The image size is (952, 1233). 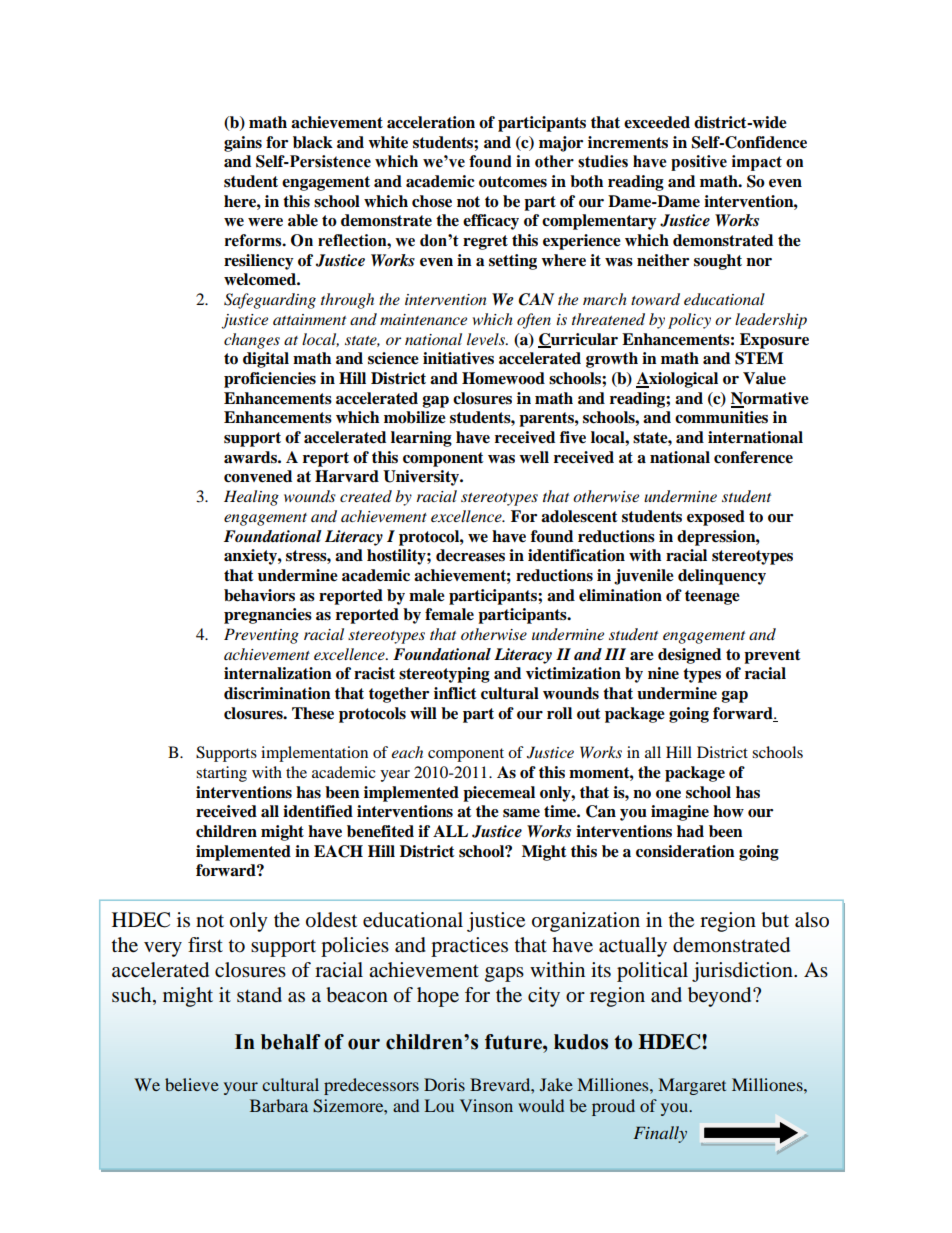 I want to click on University, so click(x=422, y=478).
